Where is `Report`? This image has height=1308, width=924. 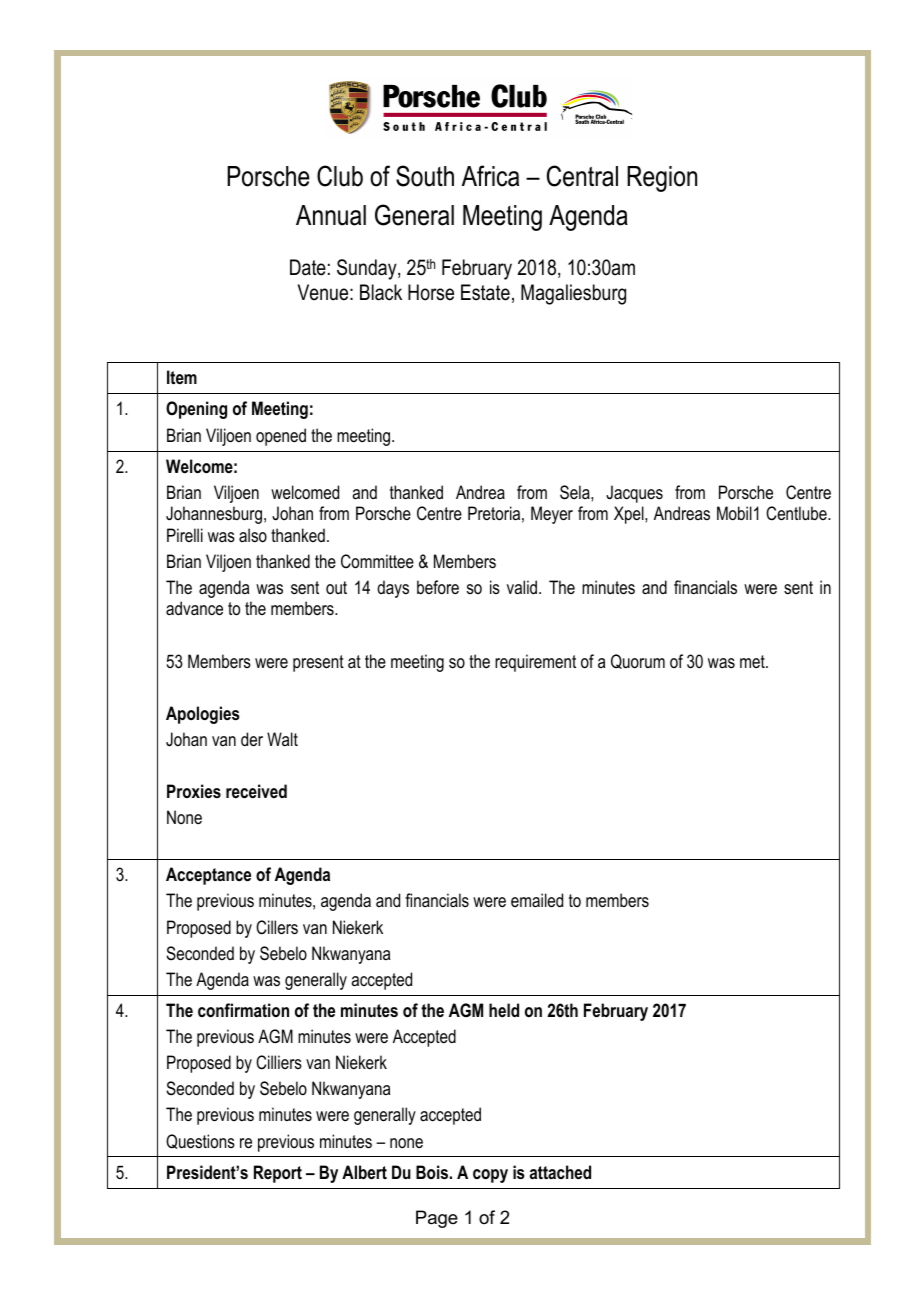
Report is located at coordinates (278, 1174).
